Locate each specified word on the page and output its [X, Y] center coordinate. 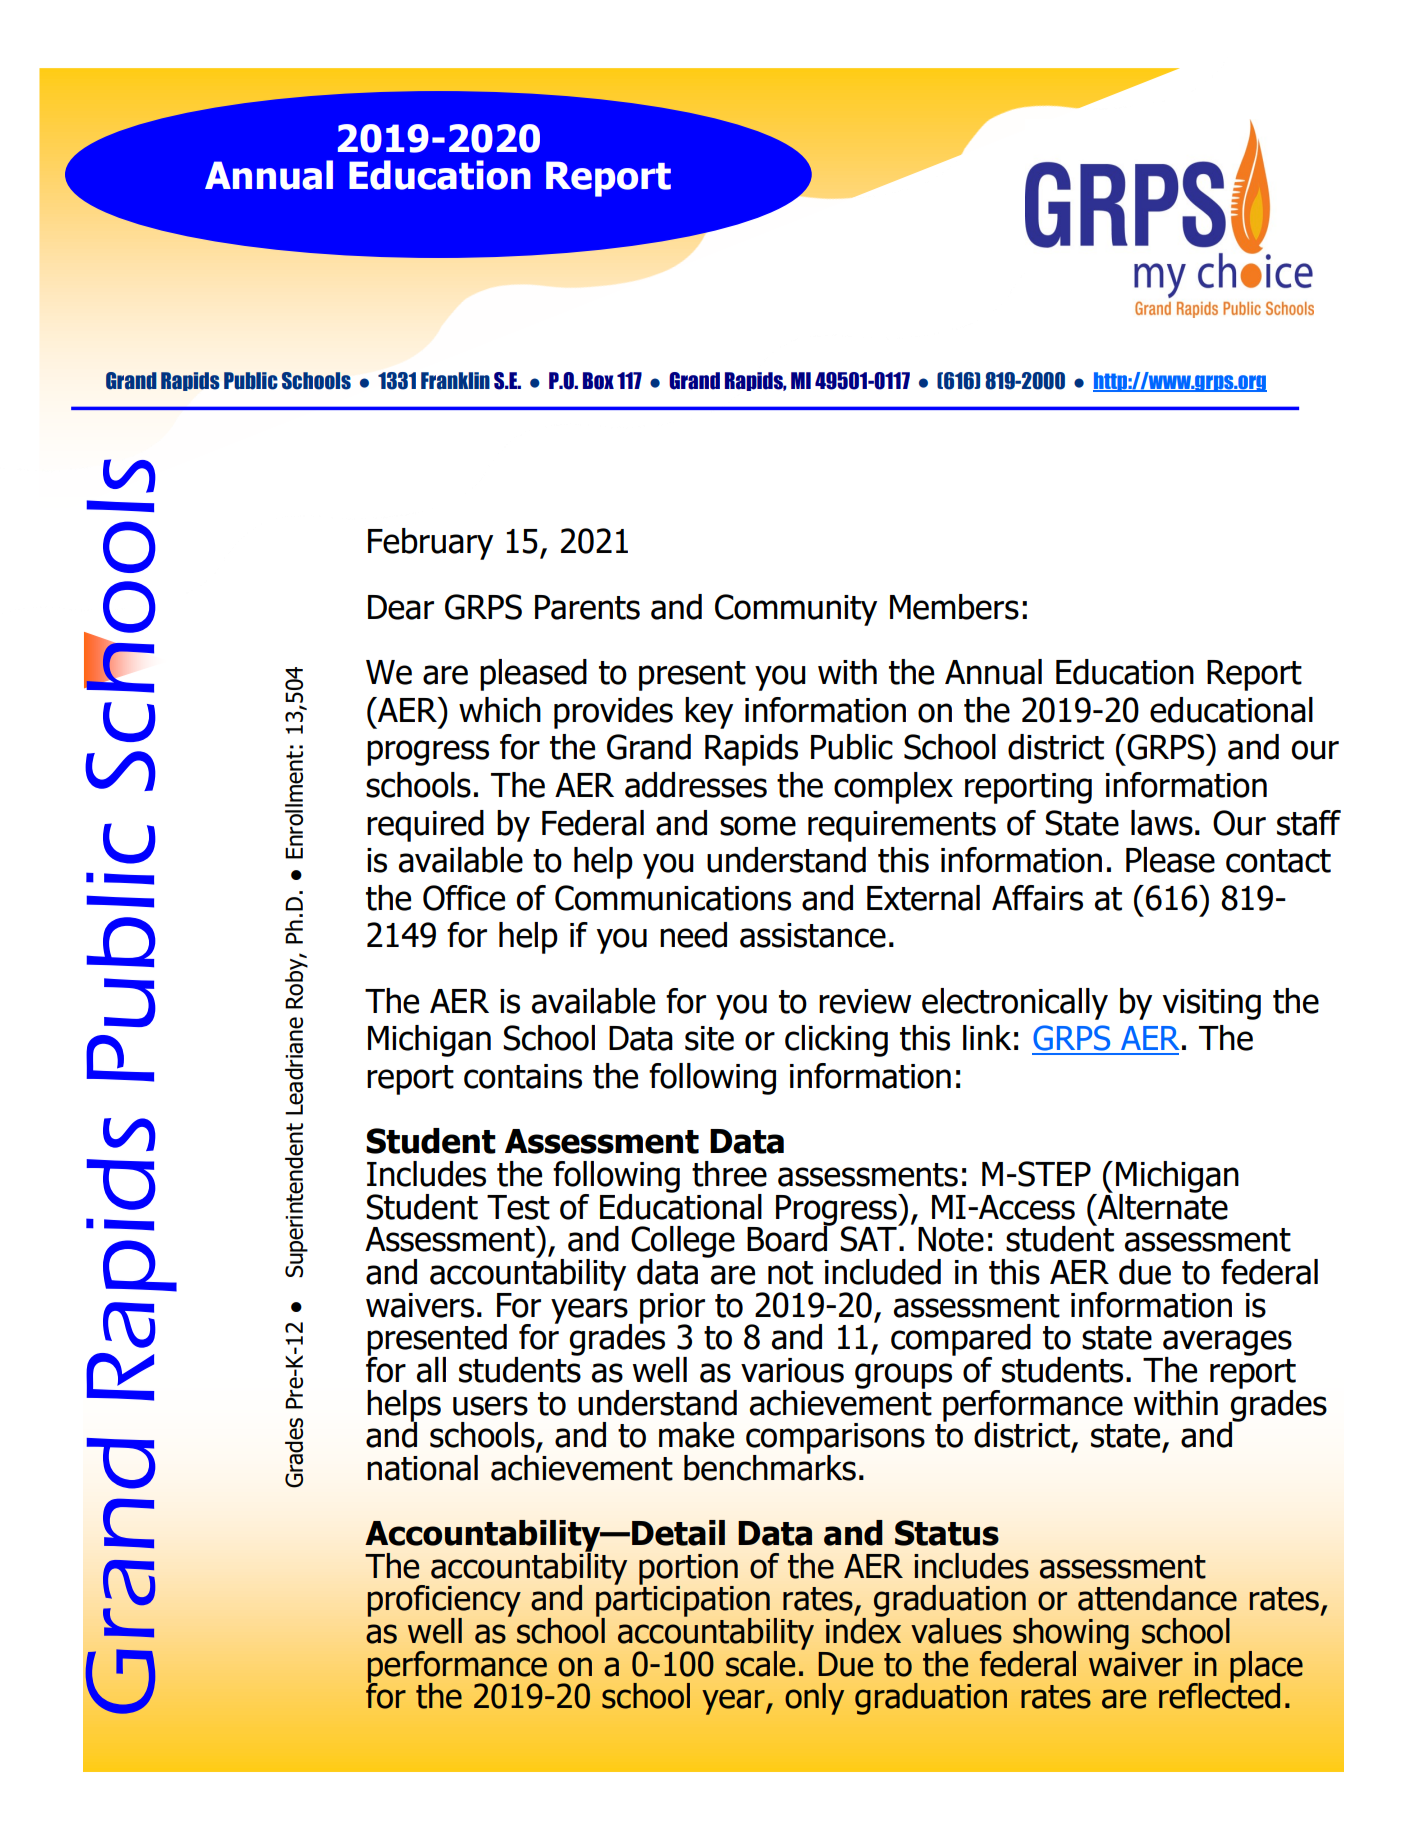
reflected [1219, 1695]
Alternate [1162, 1205]
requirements [902, 826]
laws [1162, 823]
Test [518, 1207]
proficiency [444, 1602]
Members [954, 607]
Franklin [455, 381]
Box [598, 381]
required [425, 826]
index [863, 1630]
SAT [869, 1238]
